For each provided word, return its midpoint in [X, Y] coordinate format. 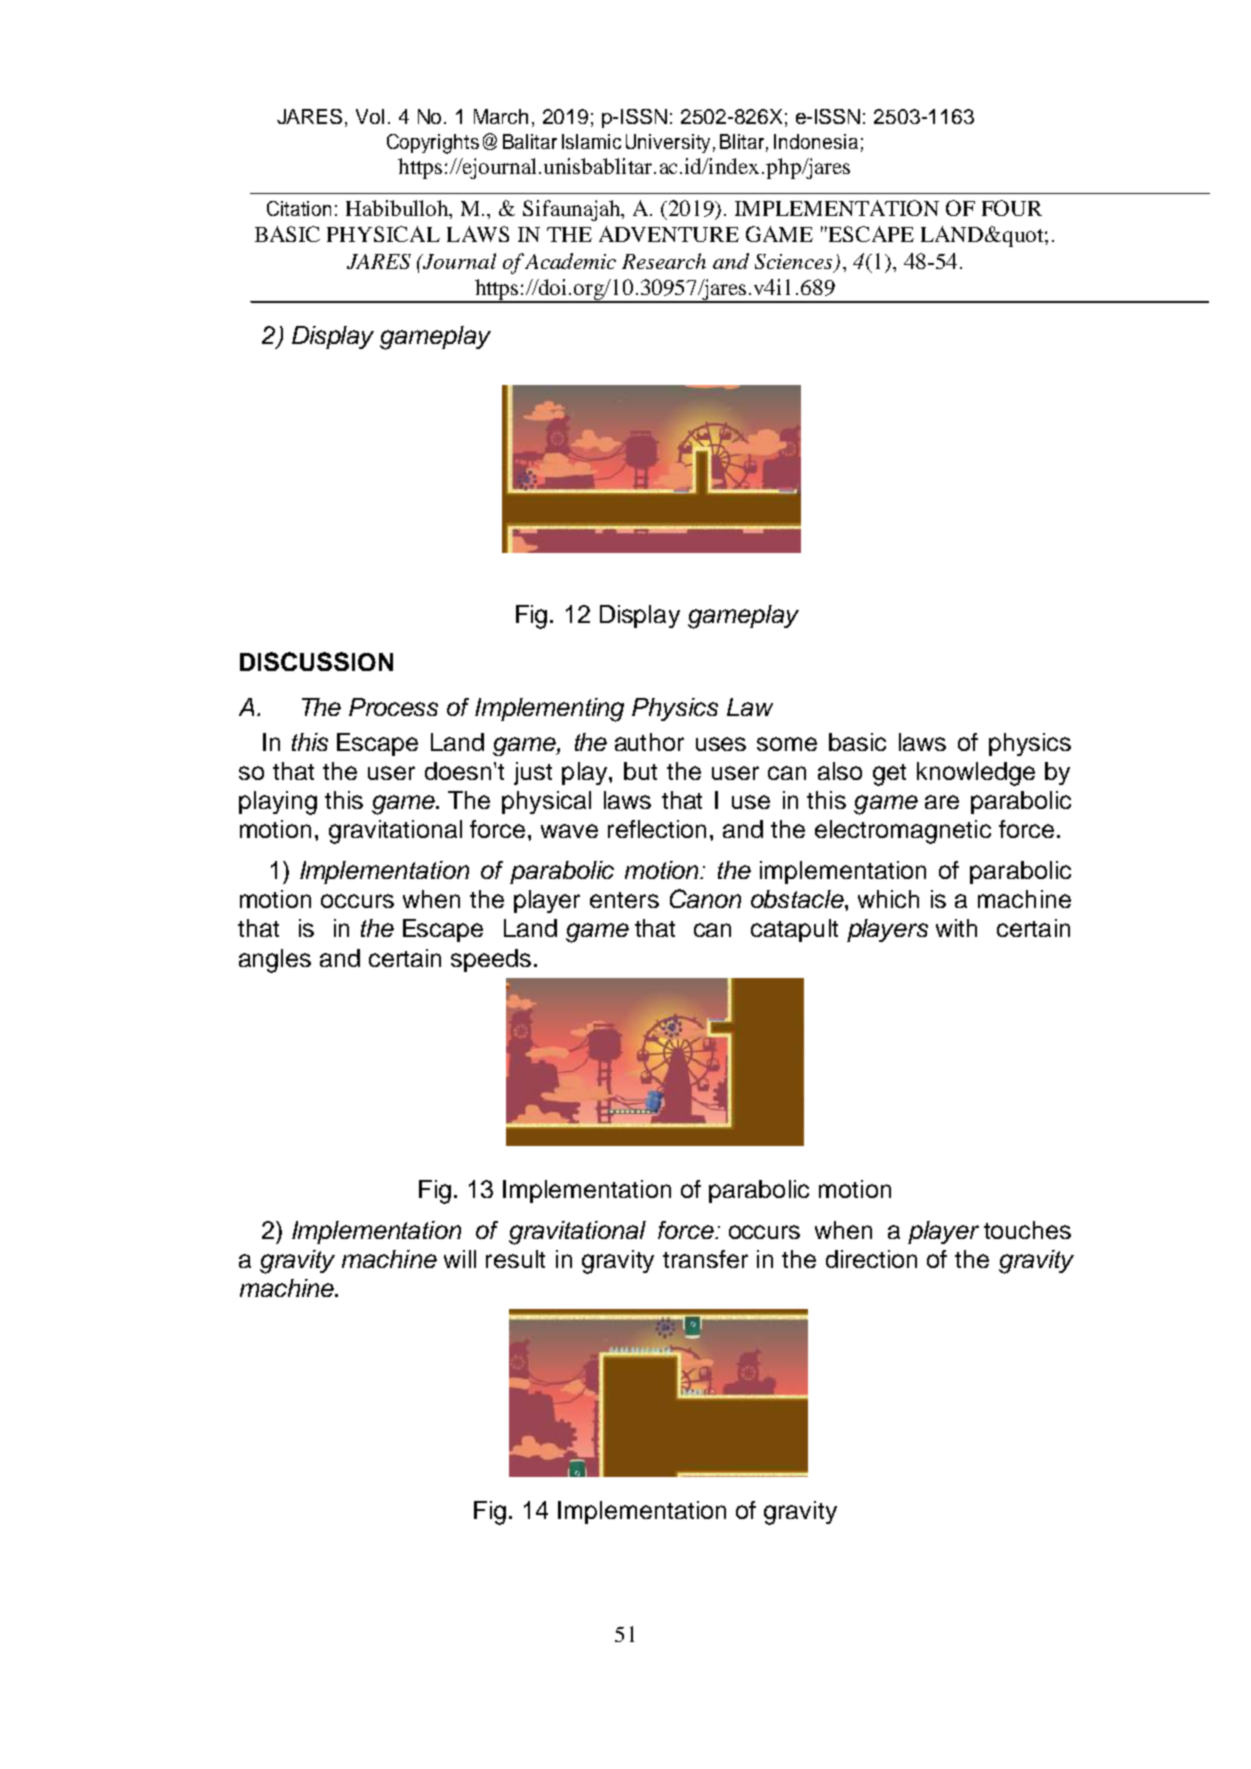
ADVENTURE [669, 234]
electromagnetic [903, 832]
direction [871, 1259]
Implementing [549, 710]
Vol [370, 116]
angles [275, 961]
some [787, 744]
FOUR [1012, 208]
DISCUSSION [316, 661]
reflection [657, 829]
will [460, 1259]
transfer [705, 1259]
